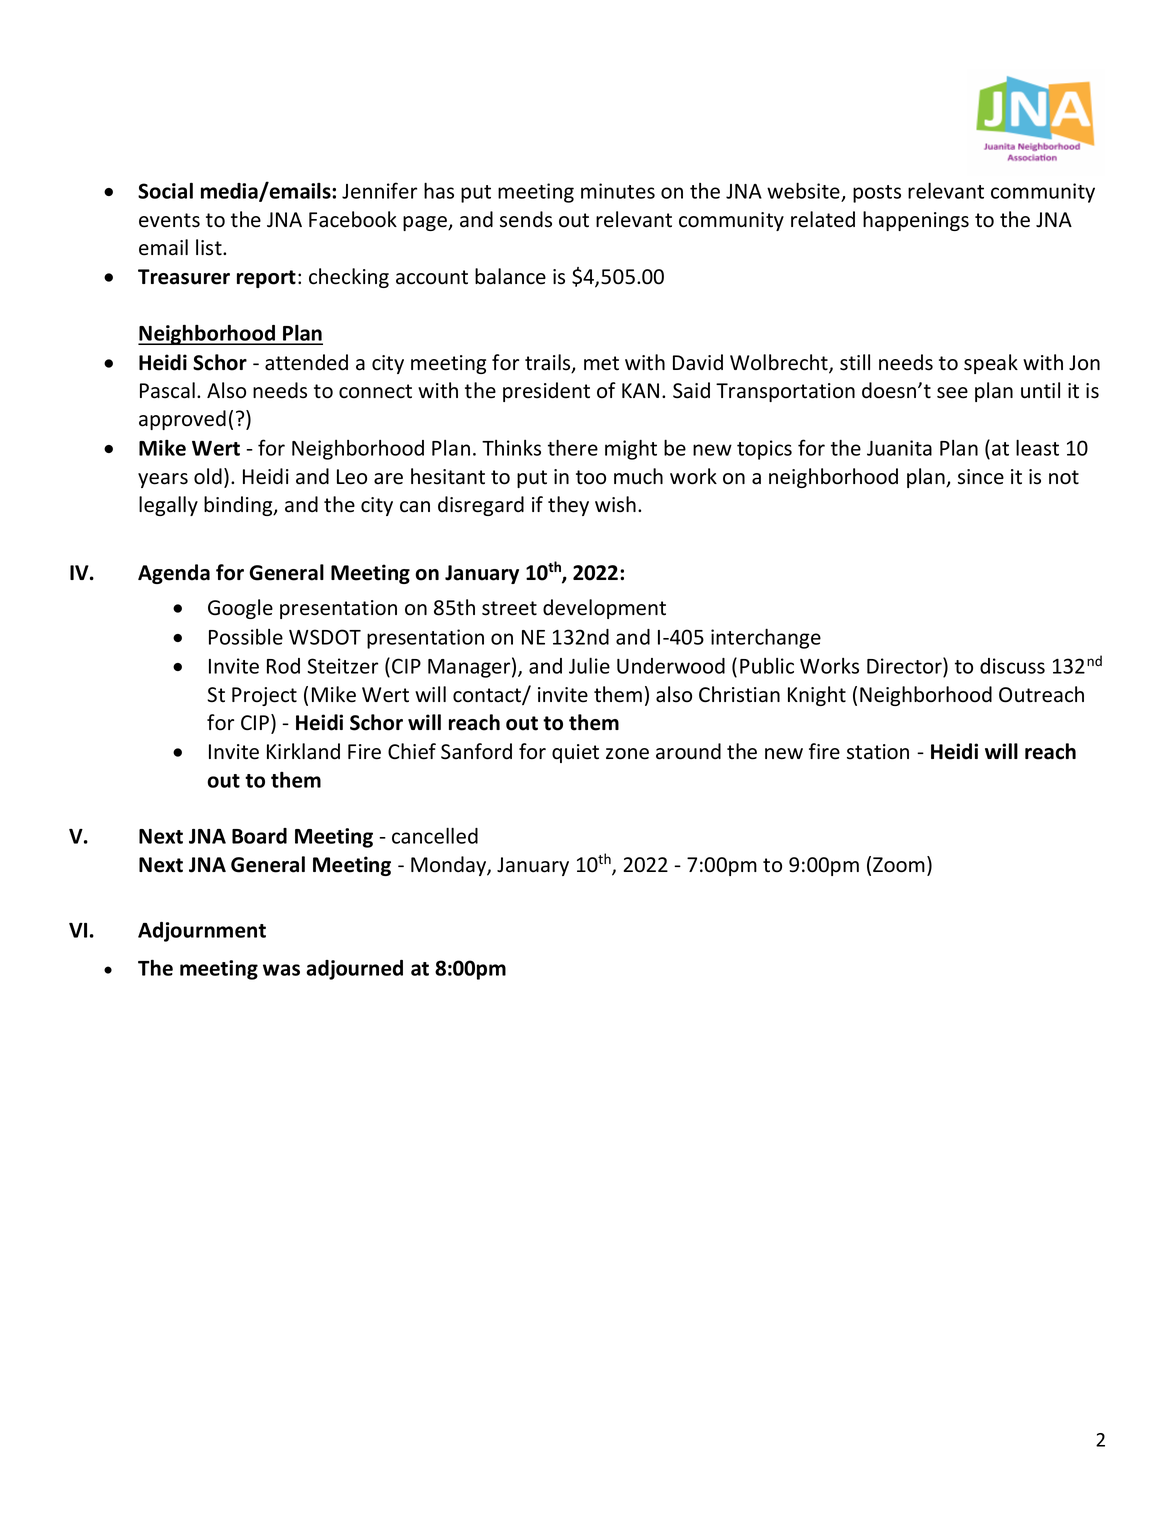 The image size is (1175, 1521). What do you see at coordinates (1012, 666) in the page?
I see `discuss` at bounding box center [1012, 666].
